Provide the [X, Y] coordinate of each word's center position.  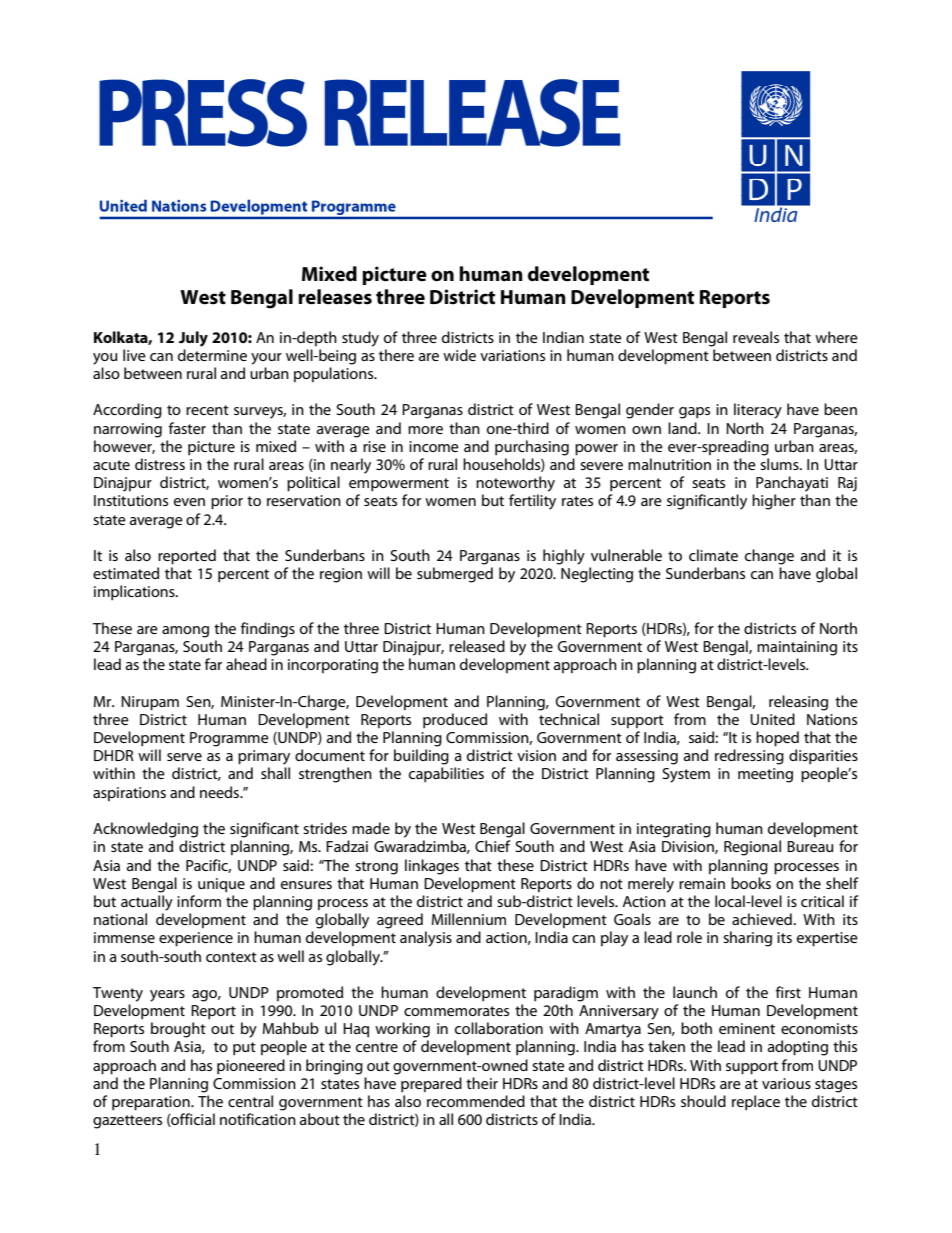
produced [455, 720]
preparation [152, 1103]
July [193, 339]
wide [459, 355]
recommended [476, 1101]
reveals [756, 337]
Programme [229, 739]
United [772, 719]
